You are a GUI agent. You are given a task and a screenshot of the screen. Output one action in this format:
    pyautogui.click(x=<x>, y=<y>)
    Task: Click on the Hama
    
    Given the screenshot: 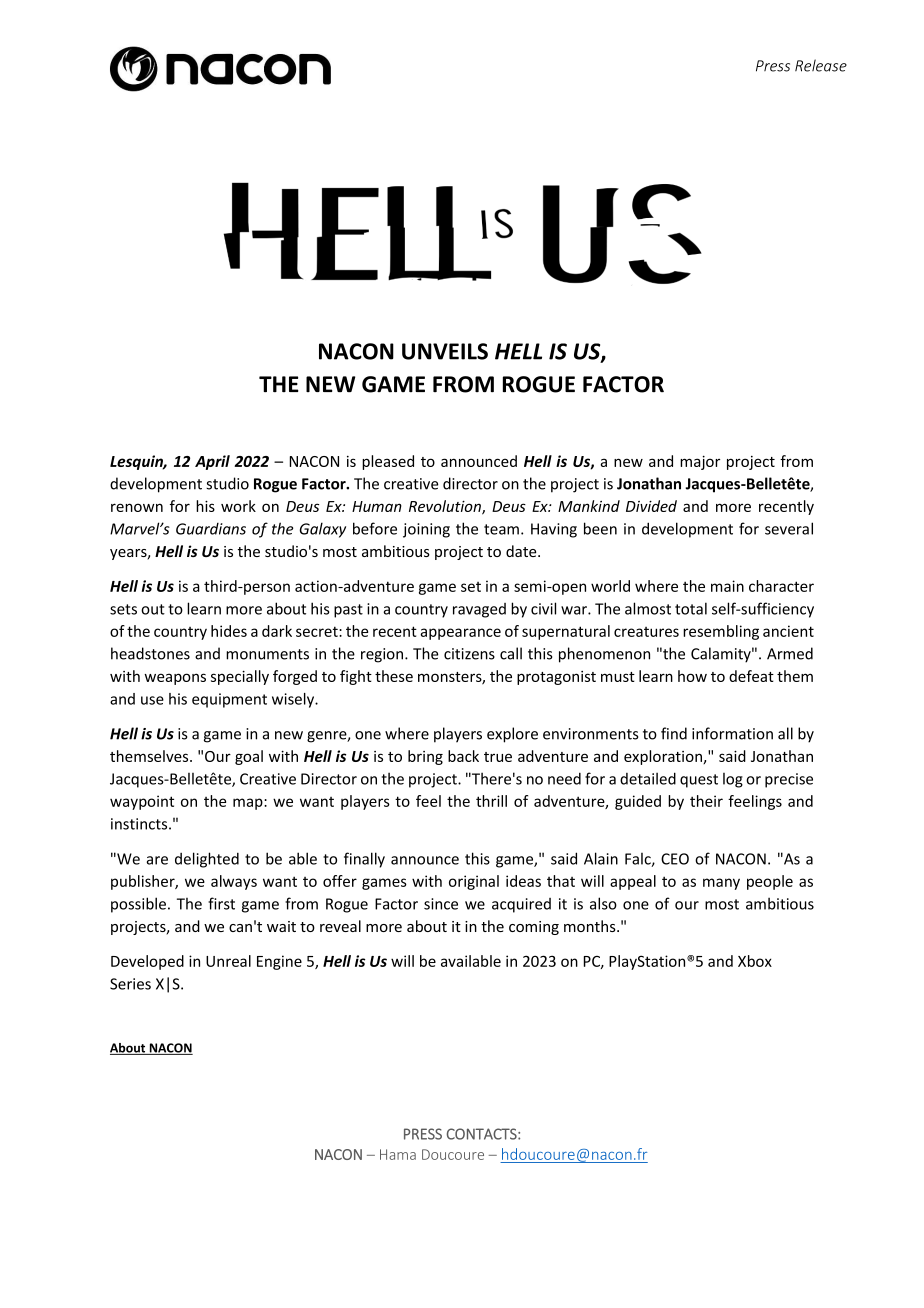 What is the action you would take?
    pyautogui.click(x=398, y=1154)
